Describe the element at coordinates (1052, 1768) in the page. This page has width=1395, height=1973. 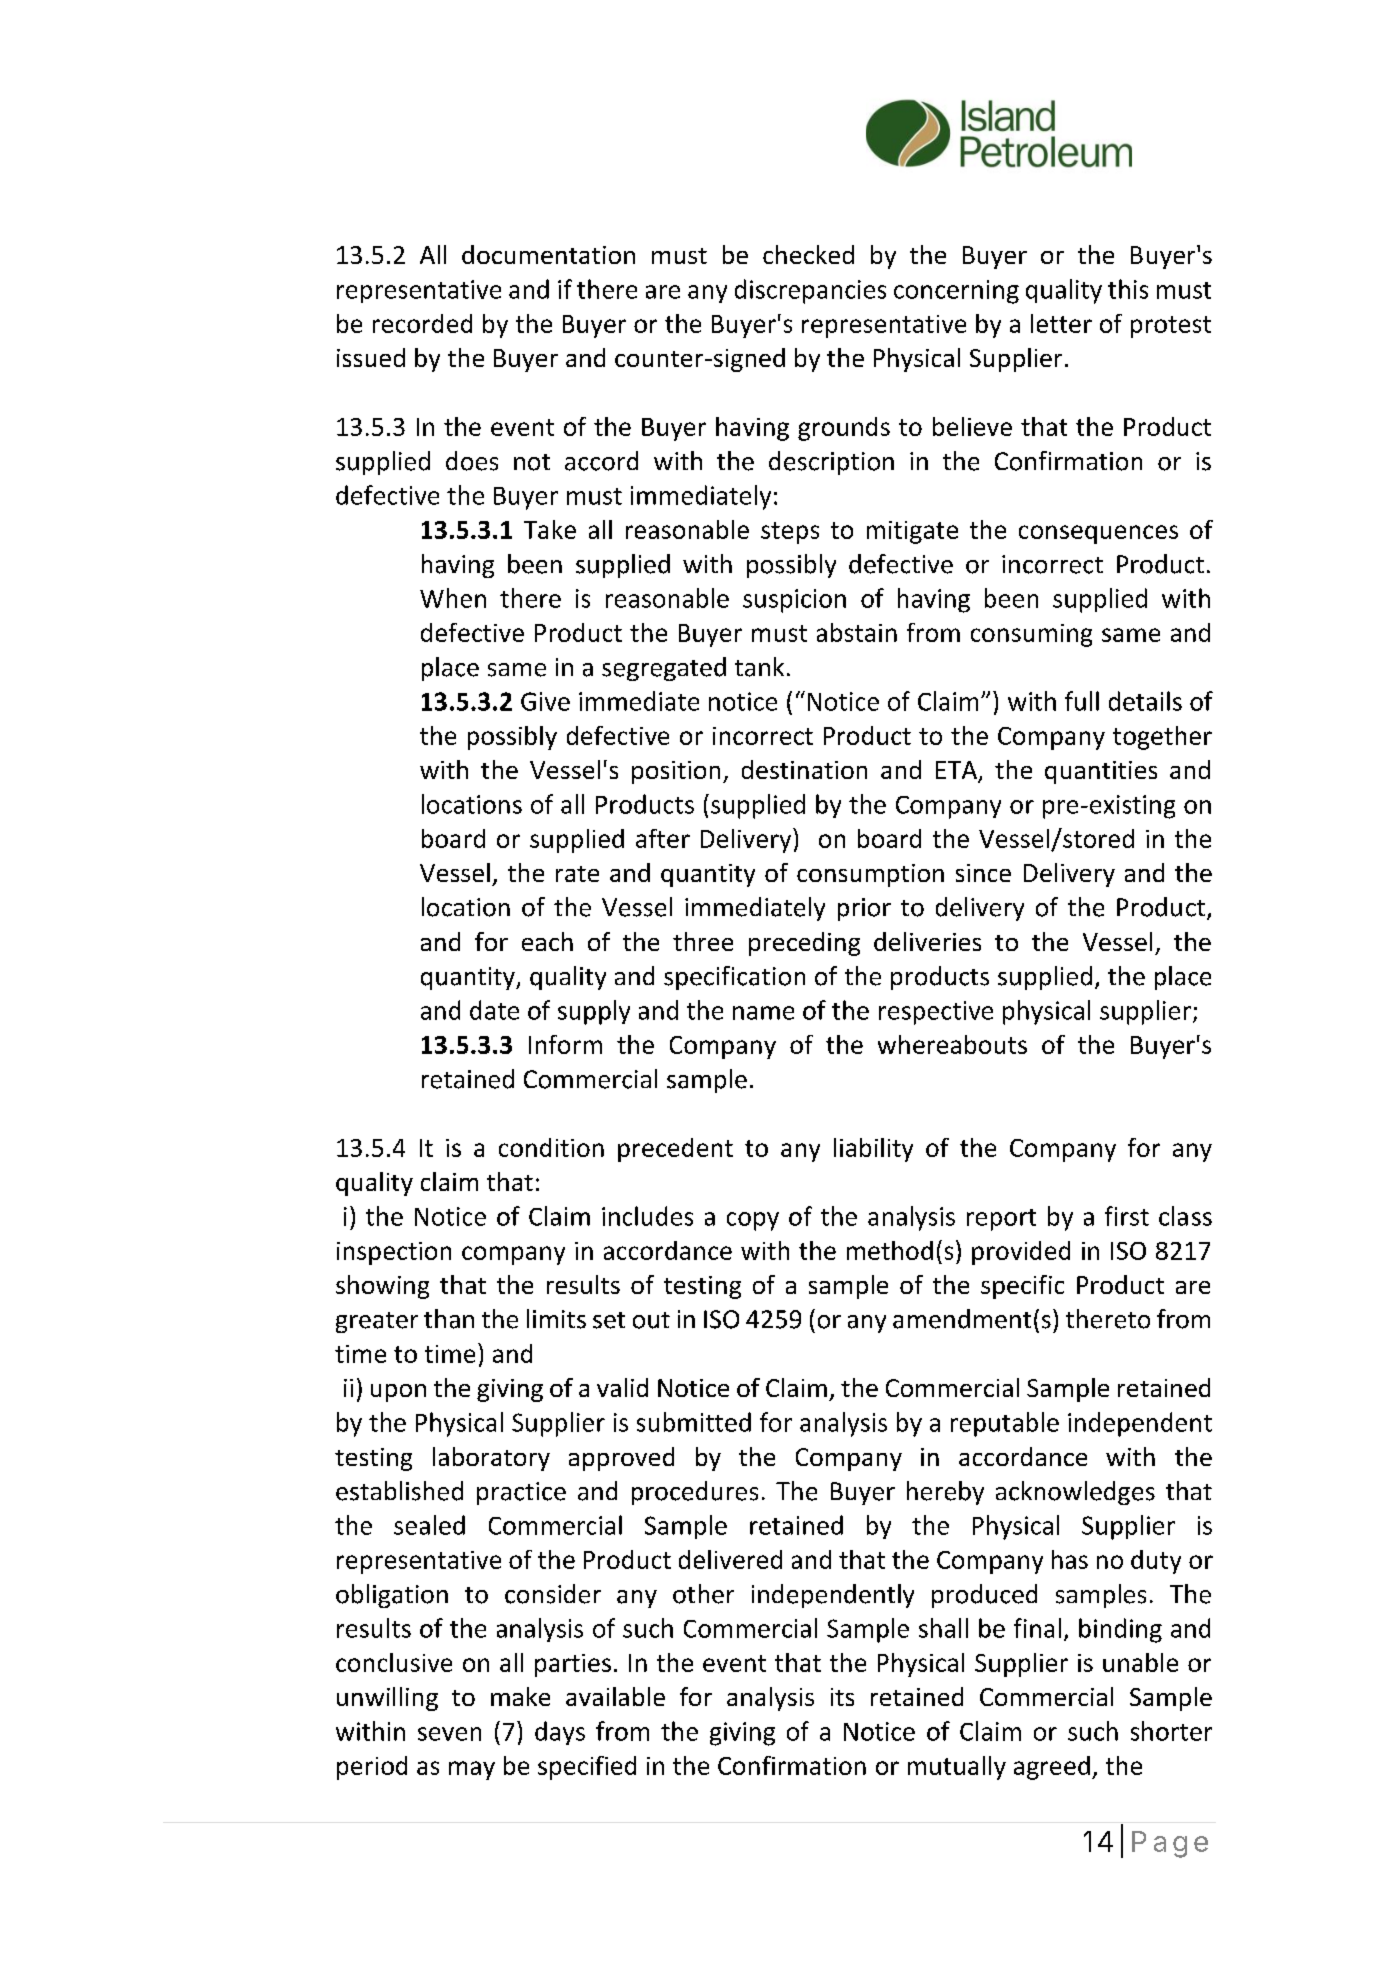
I see `agreed` at that location.
